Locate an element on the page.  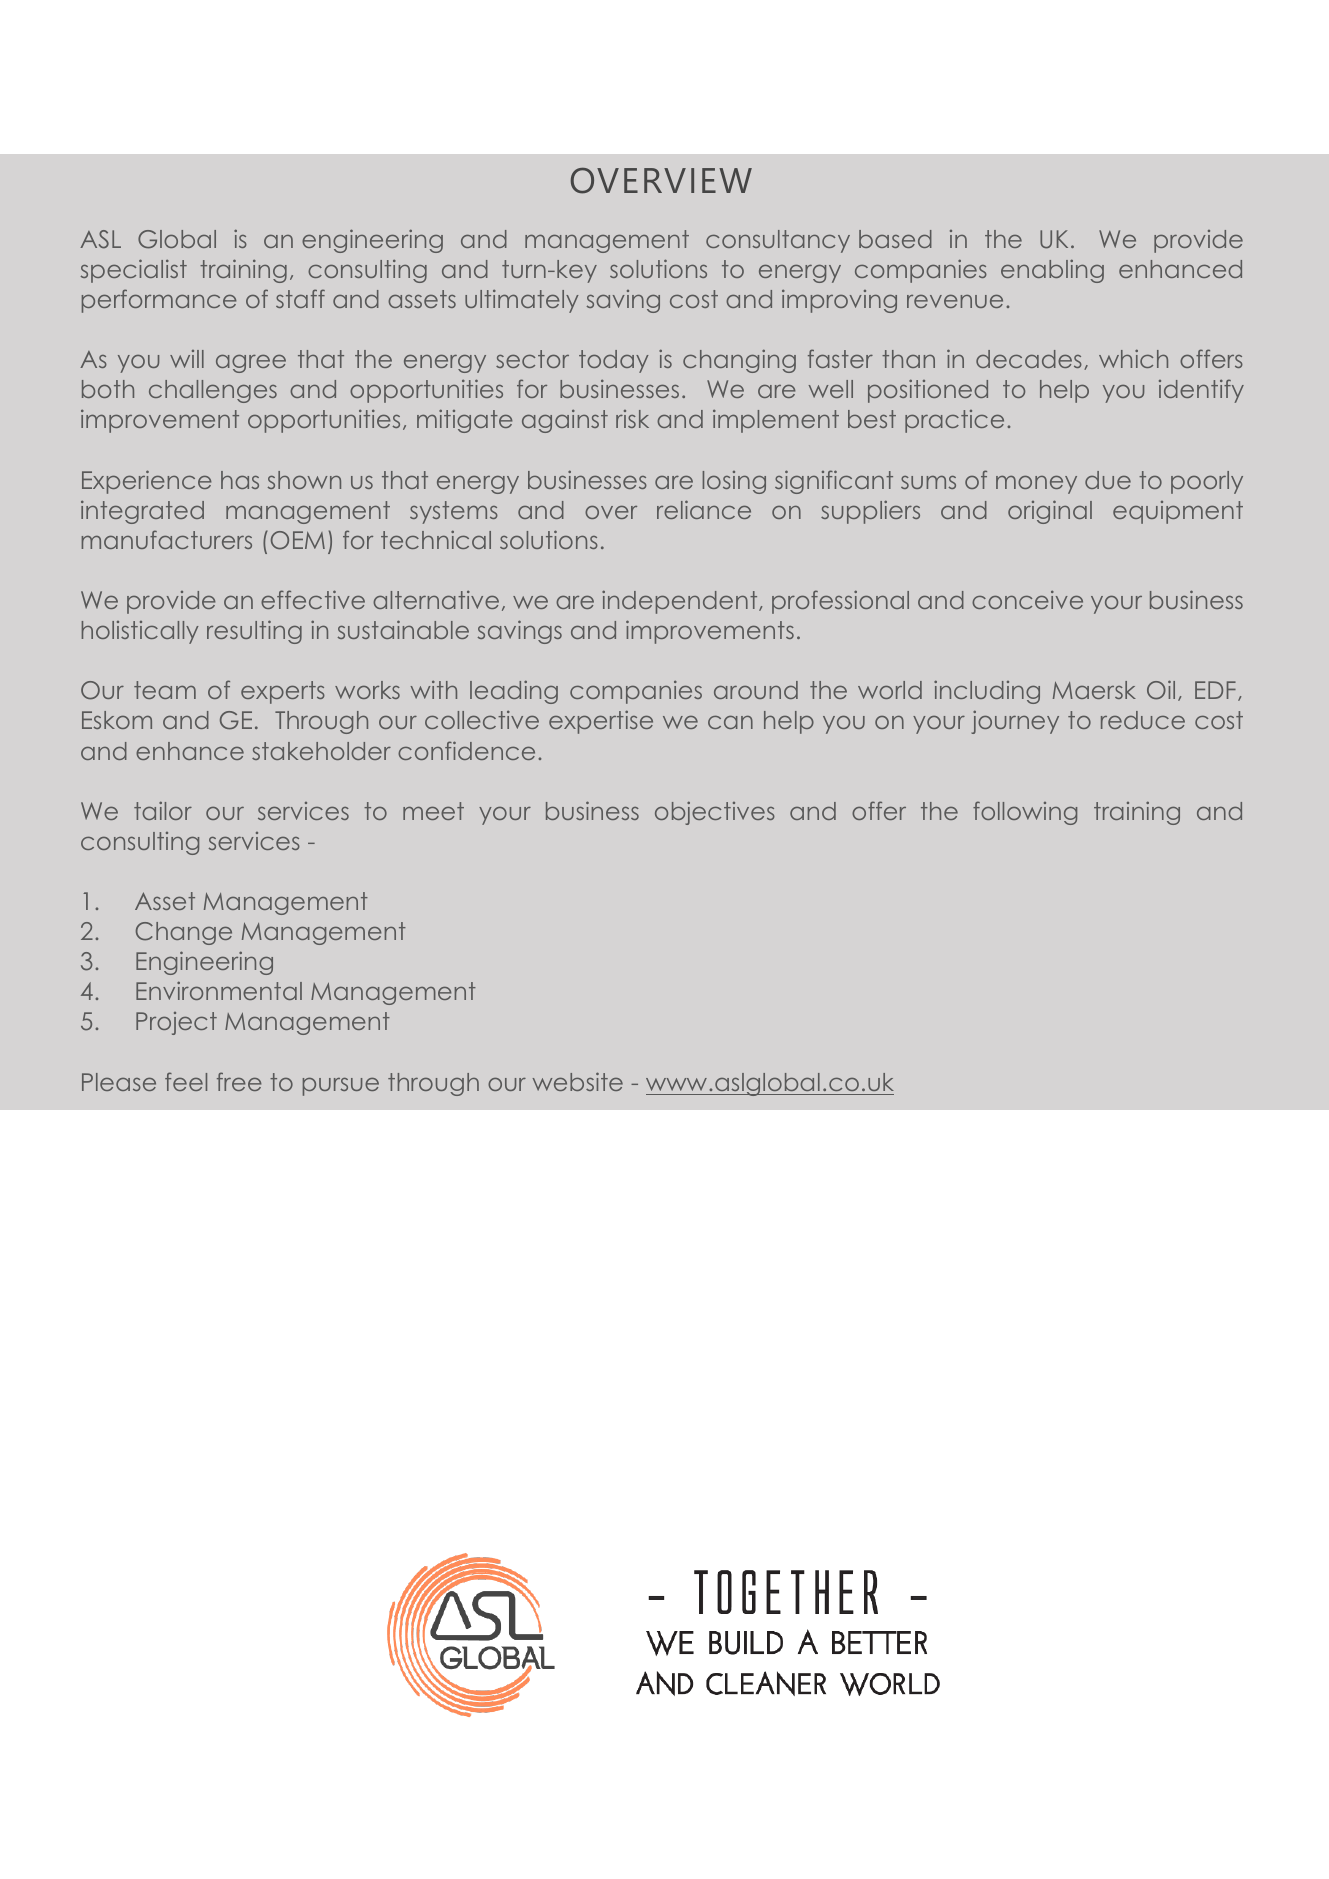
website is located at coordinates (578, 1081).
